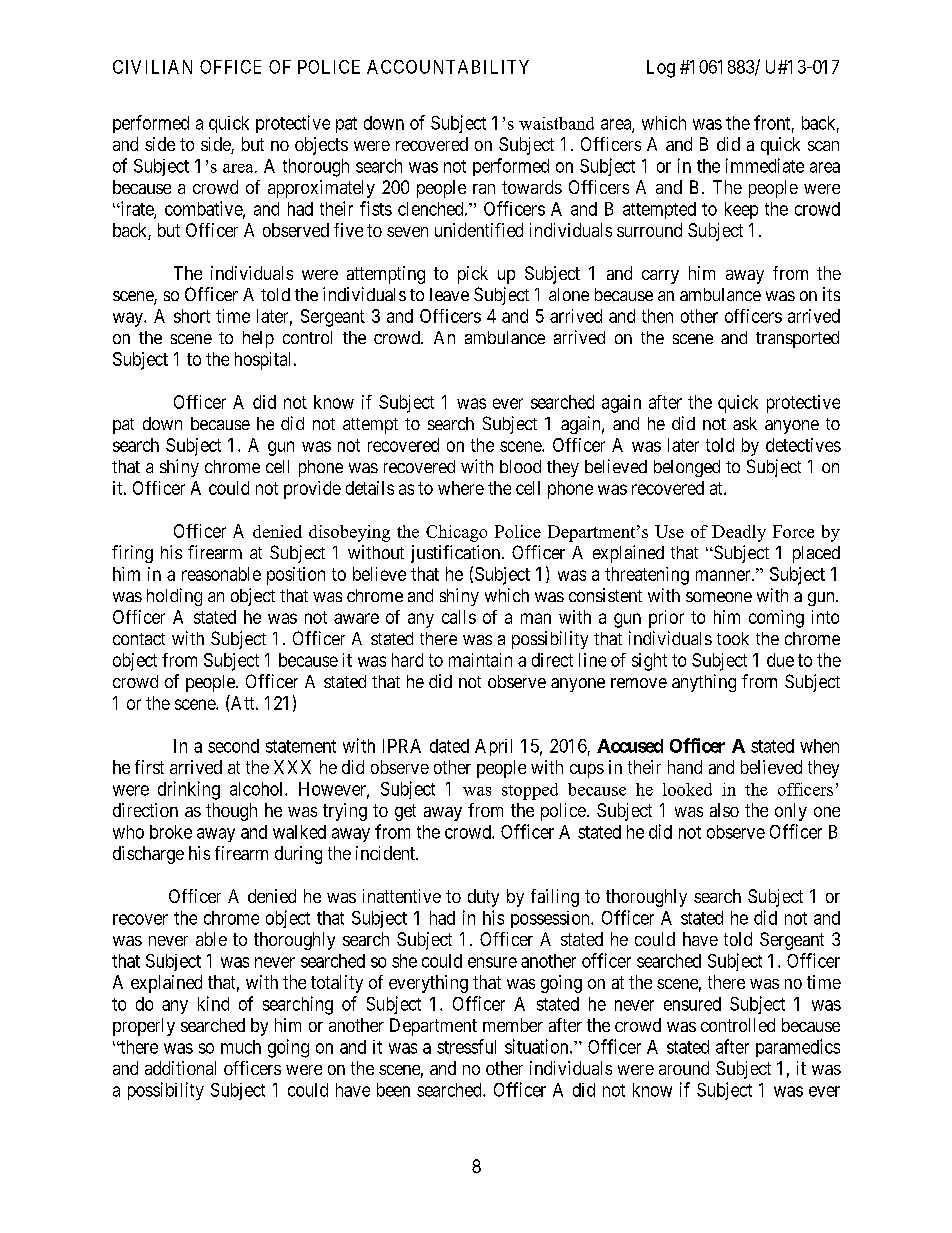 This screenshot has width=952, height=1233. What do you see at coordinates (139, 639) in the screenshot?
I see `contact` at bounding box center [139, 639].
